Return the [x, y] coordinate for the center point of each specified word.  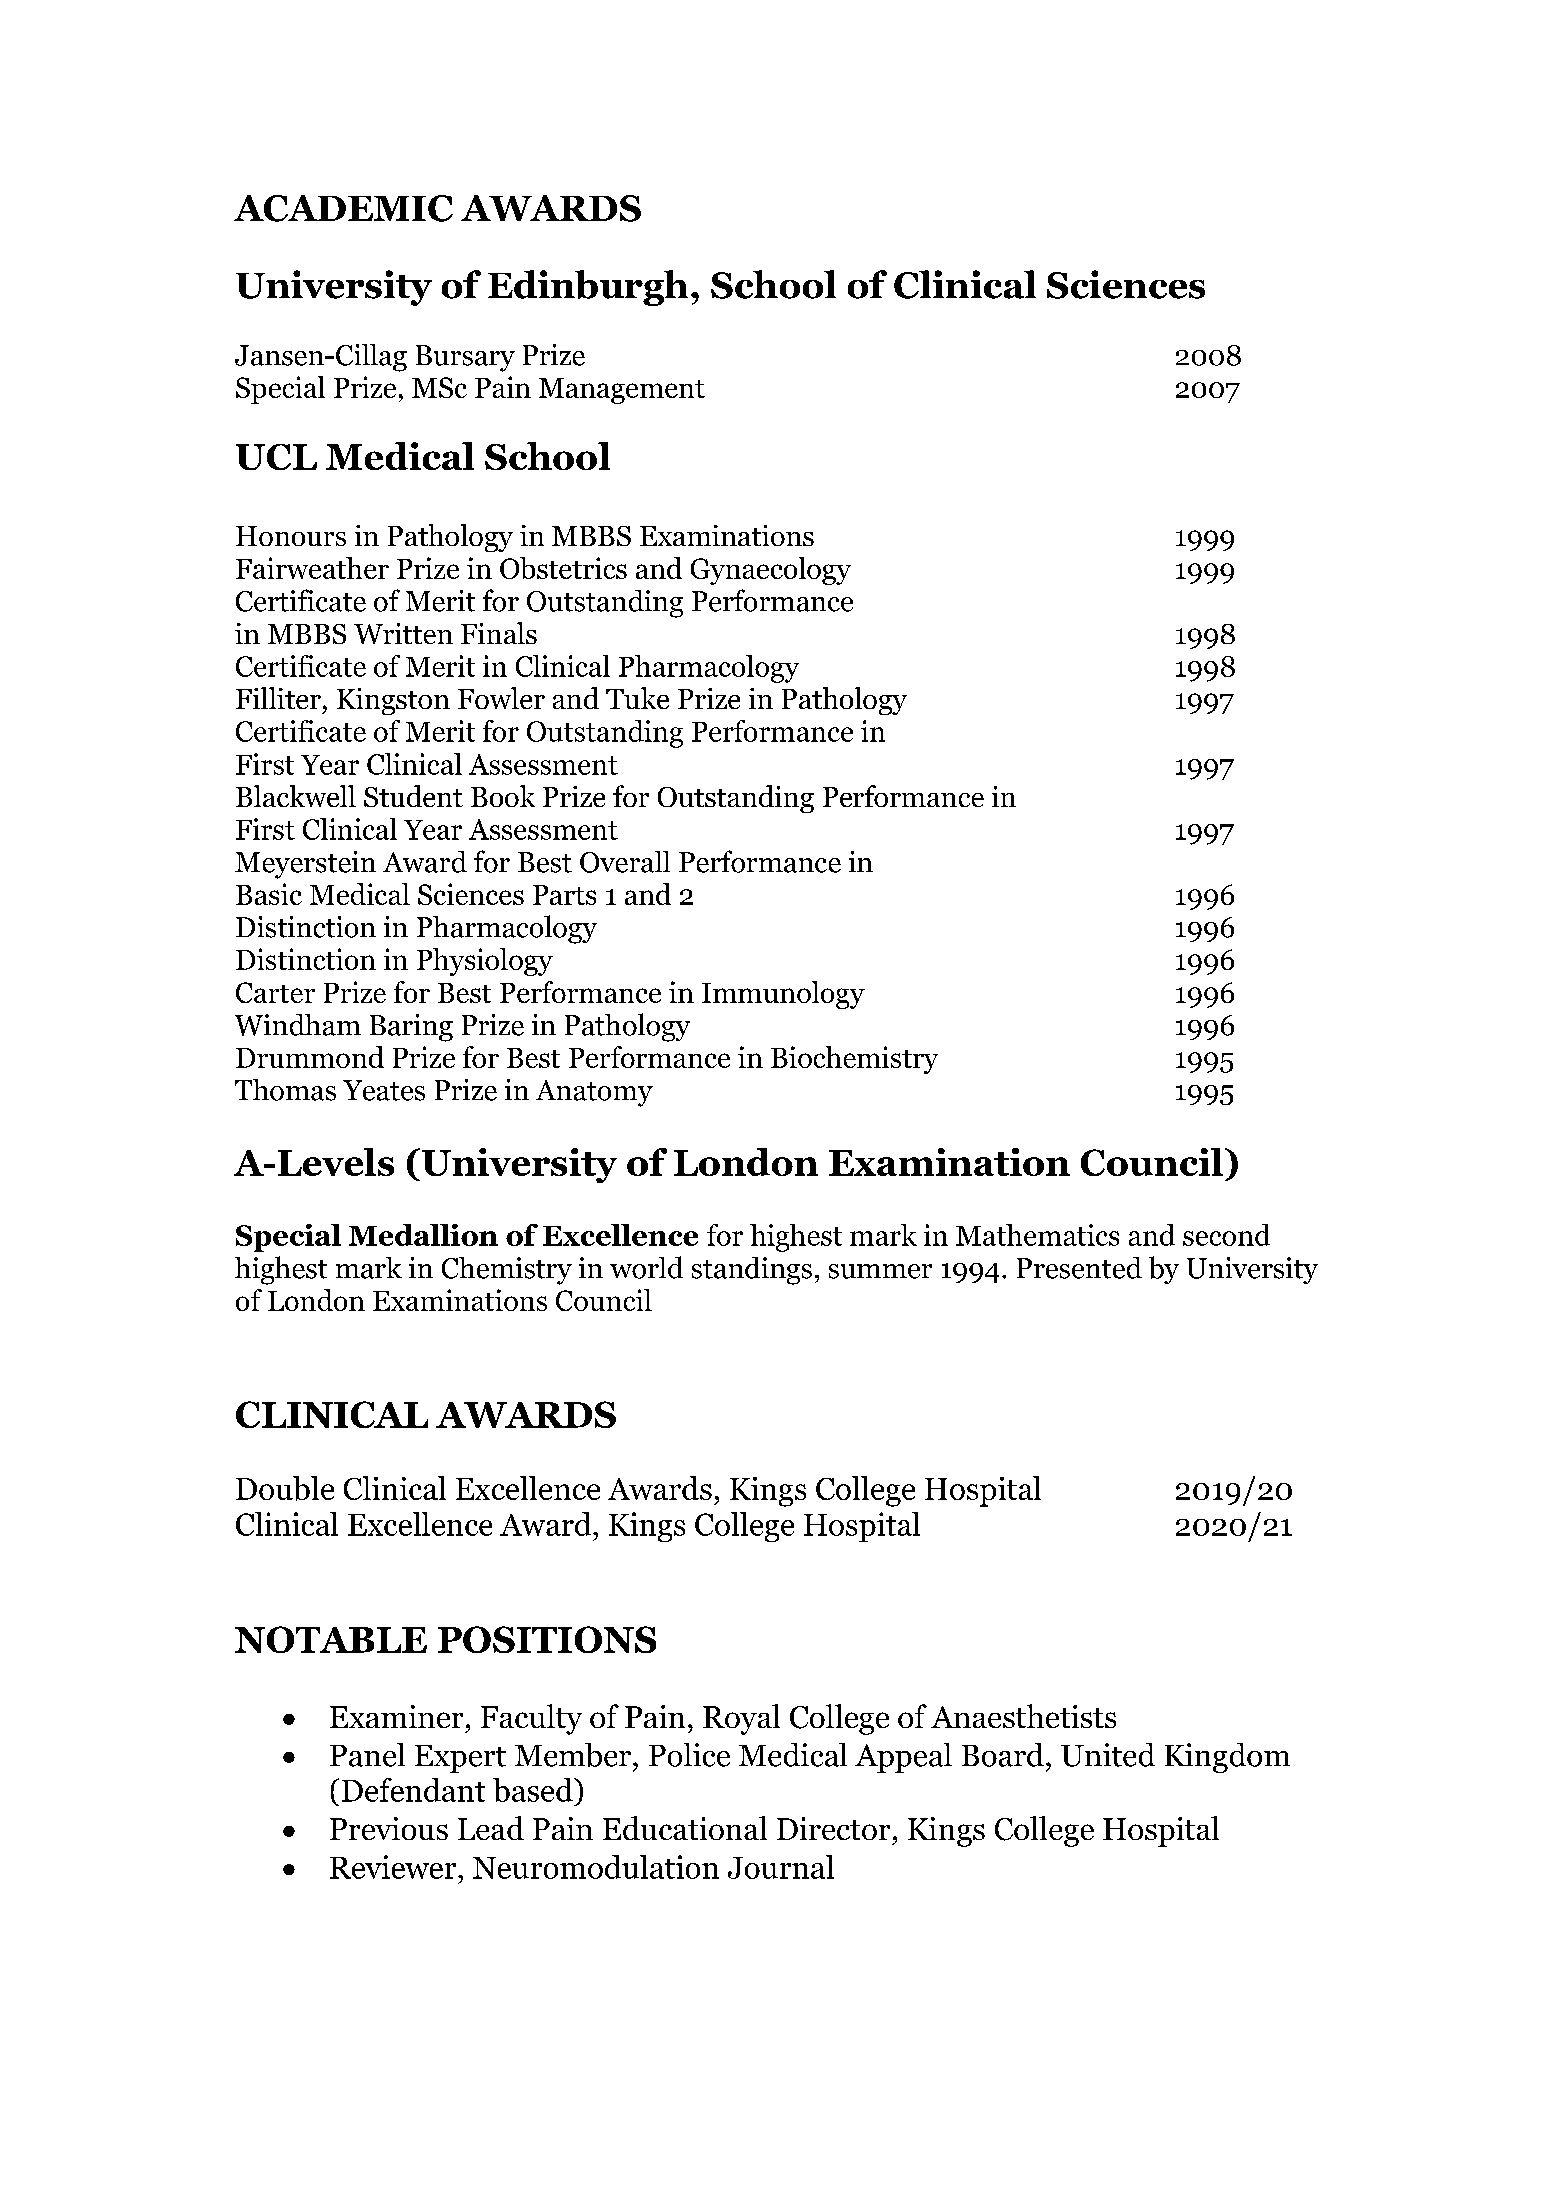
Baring [411, 1028]
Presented [1079, 1268]
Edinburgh [588, 288]
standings [752, 1271]
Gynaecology [771, 571]
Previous [389, 1828]
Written [403, 633]
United [1108, 1755]
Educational [685, 1828]
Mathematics [1037, 1235]
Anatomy [594, 1093]
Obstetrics [563, 568]
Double [285, 1488]
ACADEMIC [343, 208]
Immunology [783, 995]
